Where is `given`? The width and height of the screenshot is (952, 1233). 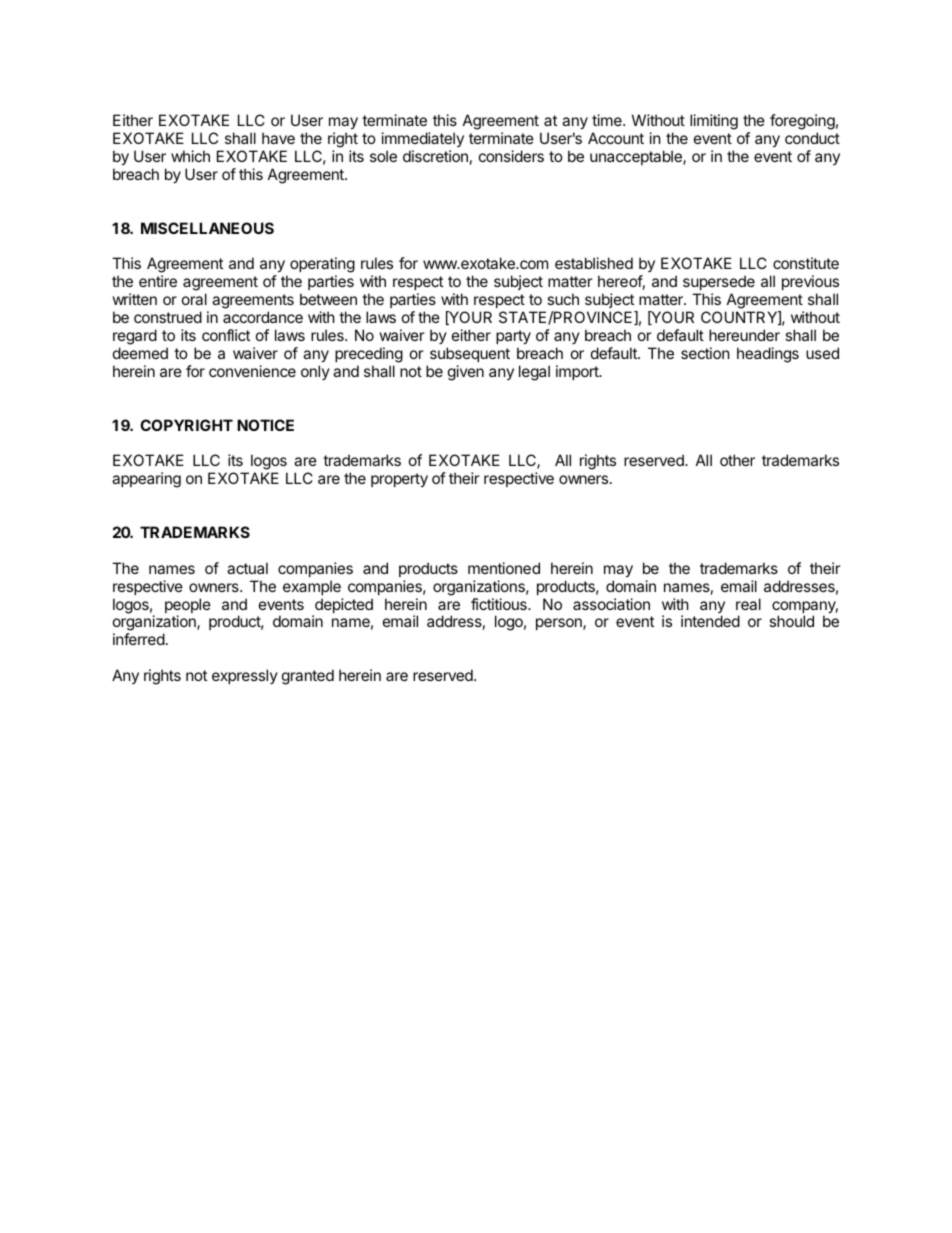 given is located at coordinates (466, 373).
